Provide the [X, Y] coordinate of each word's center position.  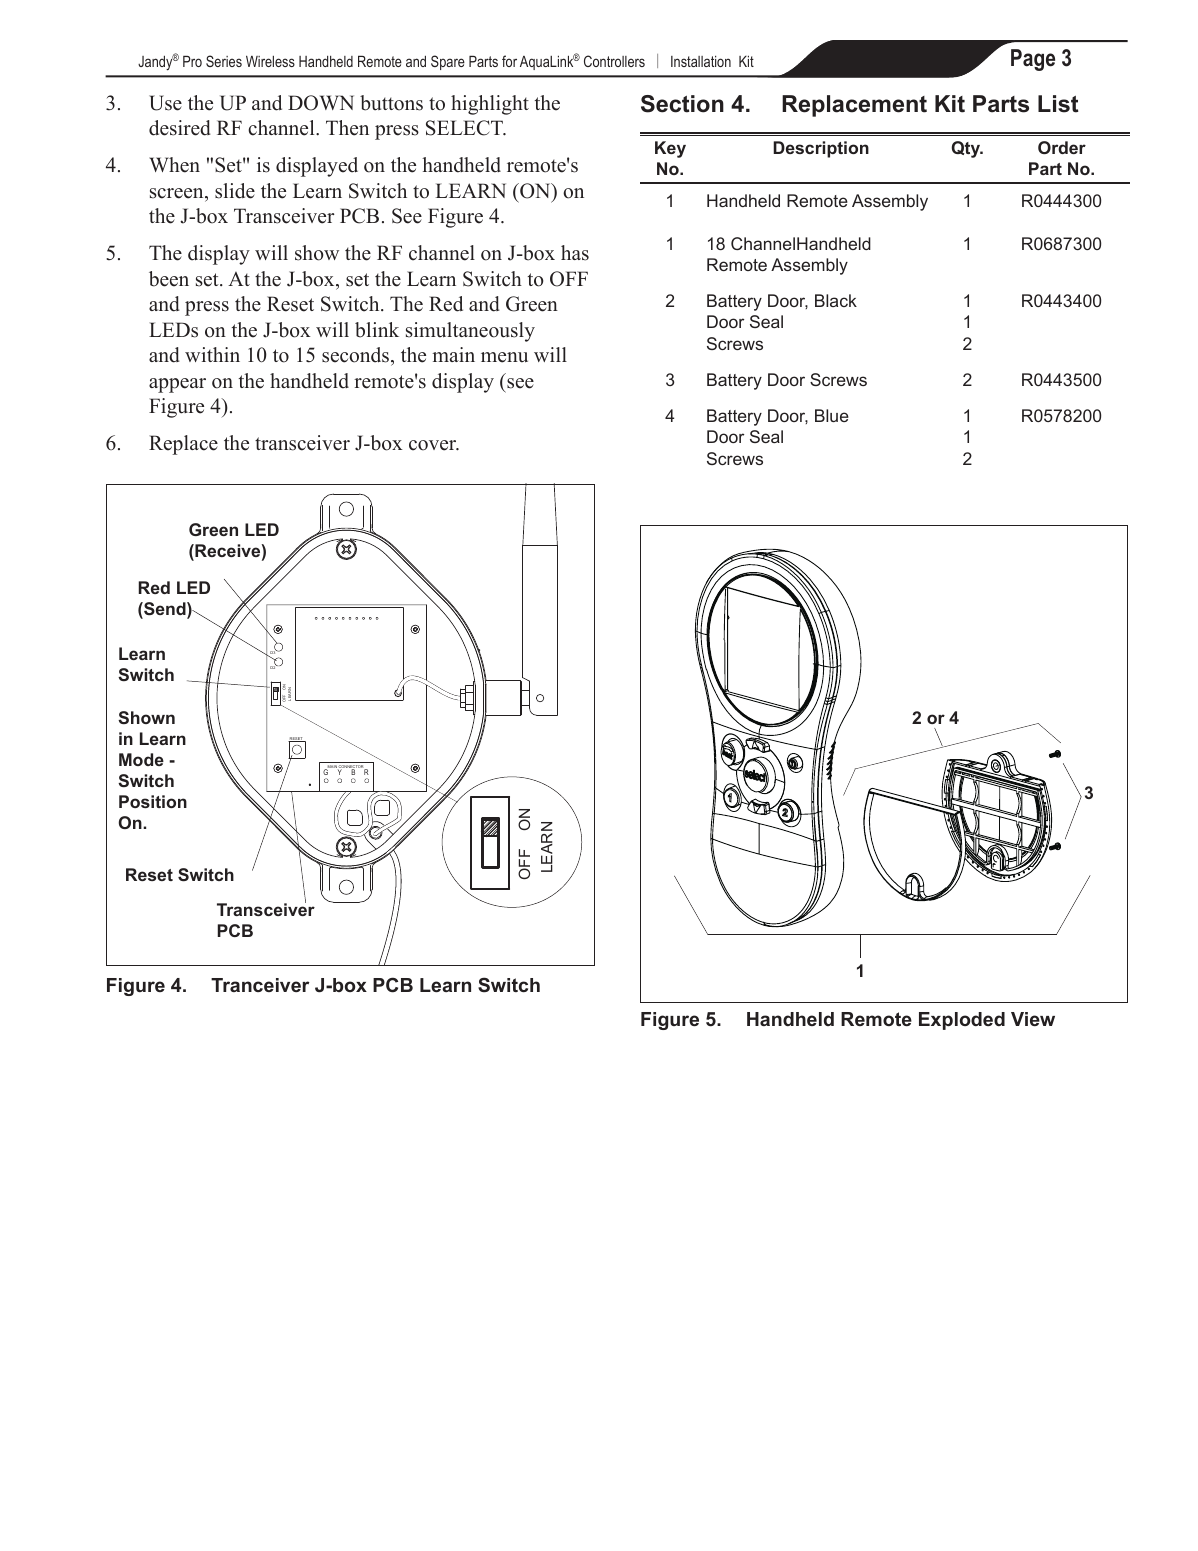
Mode [141, 759]
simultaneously [470, 332]
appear [177, 385]
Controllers [614, 61]
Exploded [962, 1021]
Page [1033, 60]
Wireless [270, 61]
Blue [832, 415]
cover [434, 445]
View [1033, 1019]
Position [153, 801]
